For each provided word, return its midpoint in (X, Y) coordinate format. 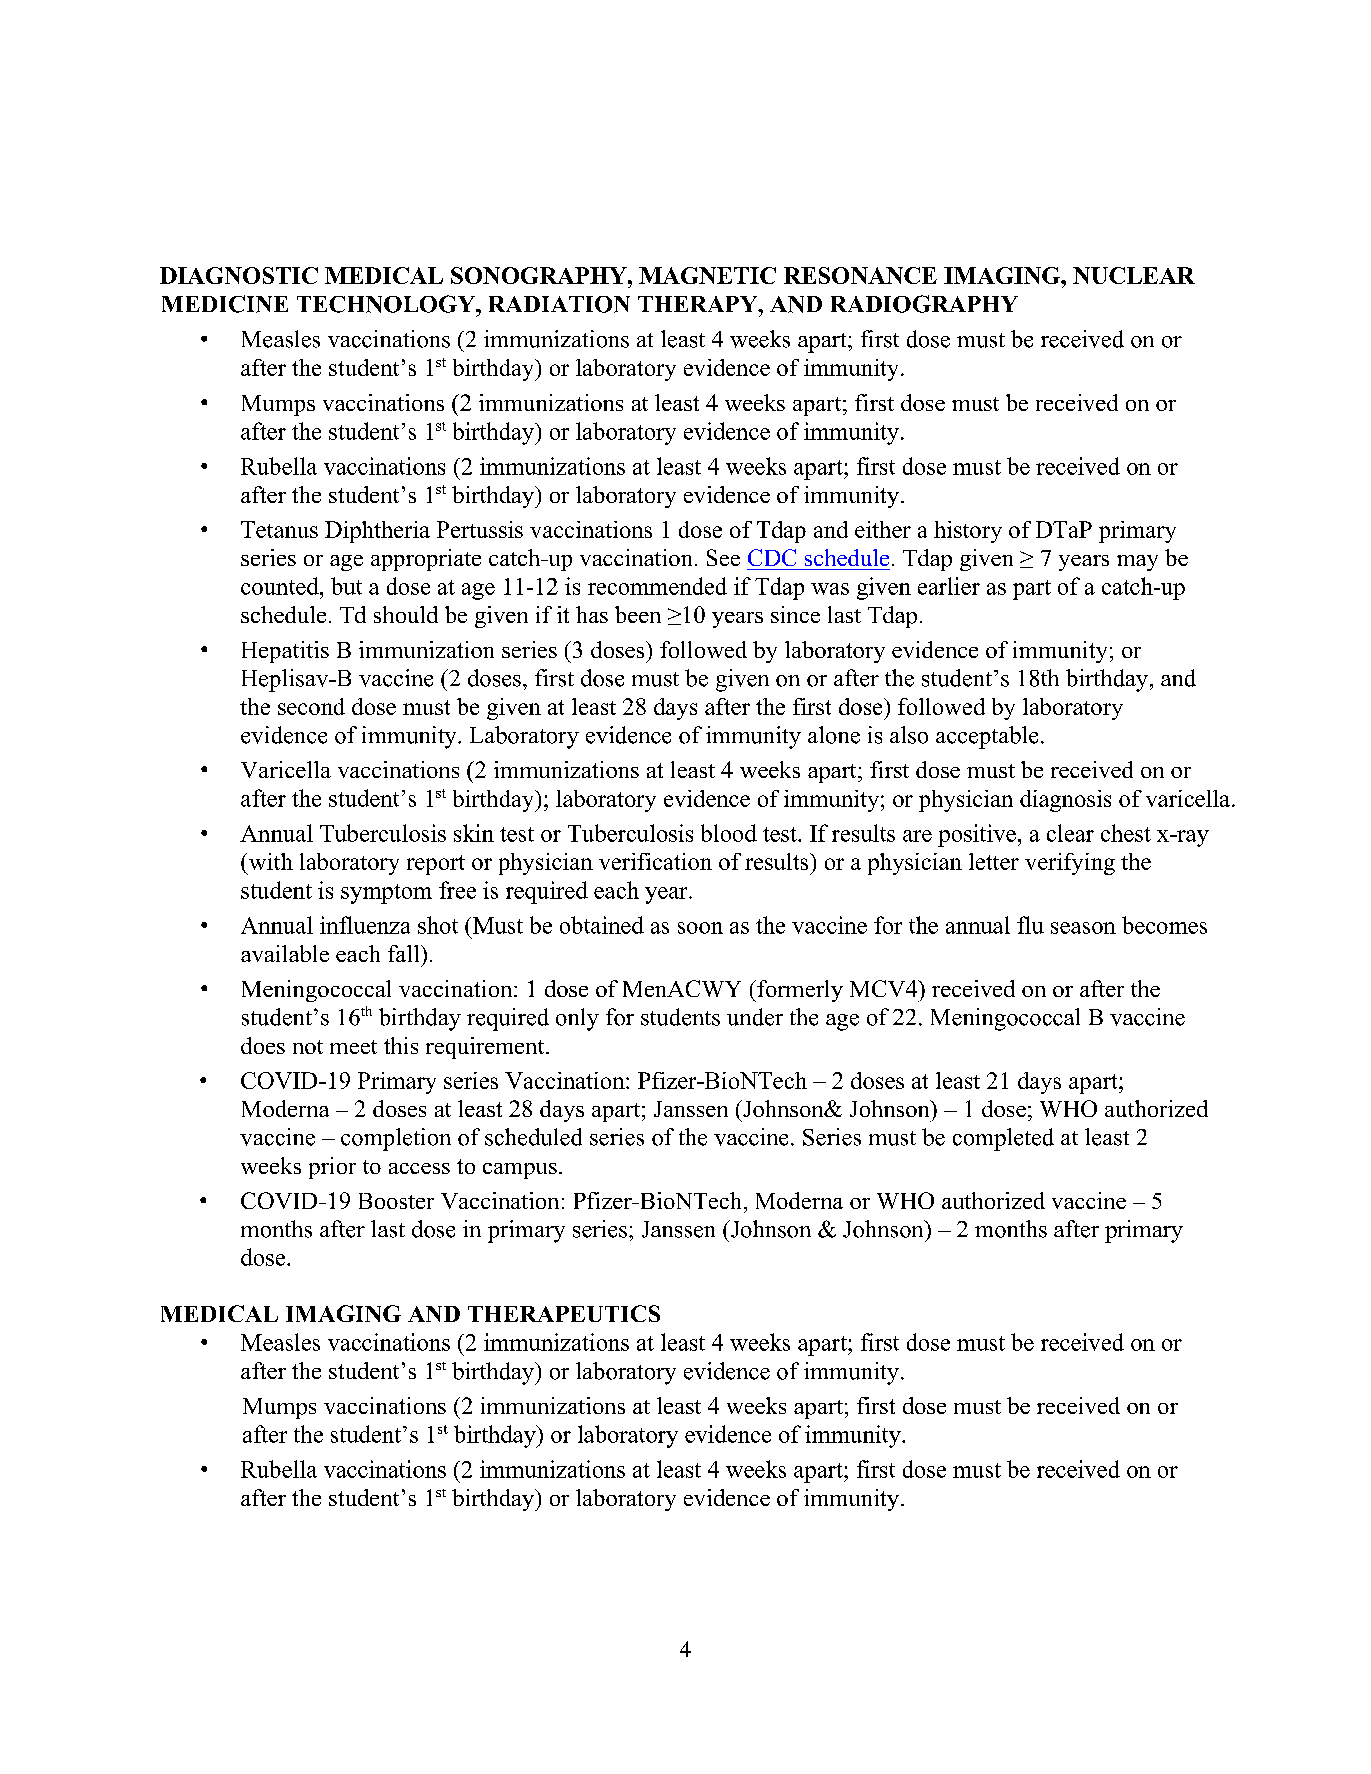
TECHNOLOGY (387, 304)
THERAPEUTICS (564, 1313)
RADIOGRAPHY (924, 304)
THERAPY (699, 304)
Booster (396, 1201)
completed (1003, 1139)
